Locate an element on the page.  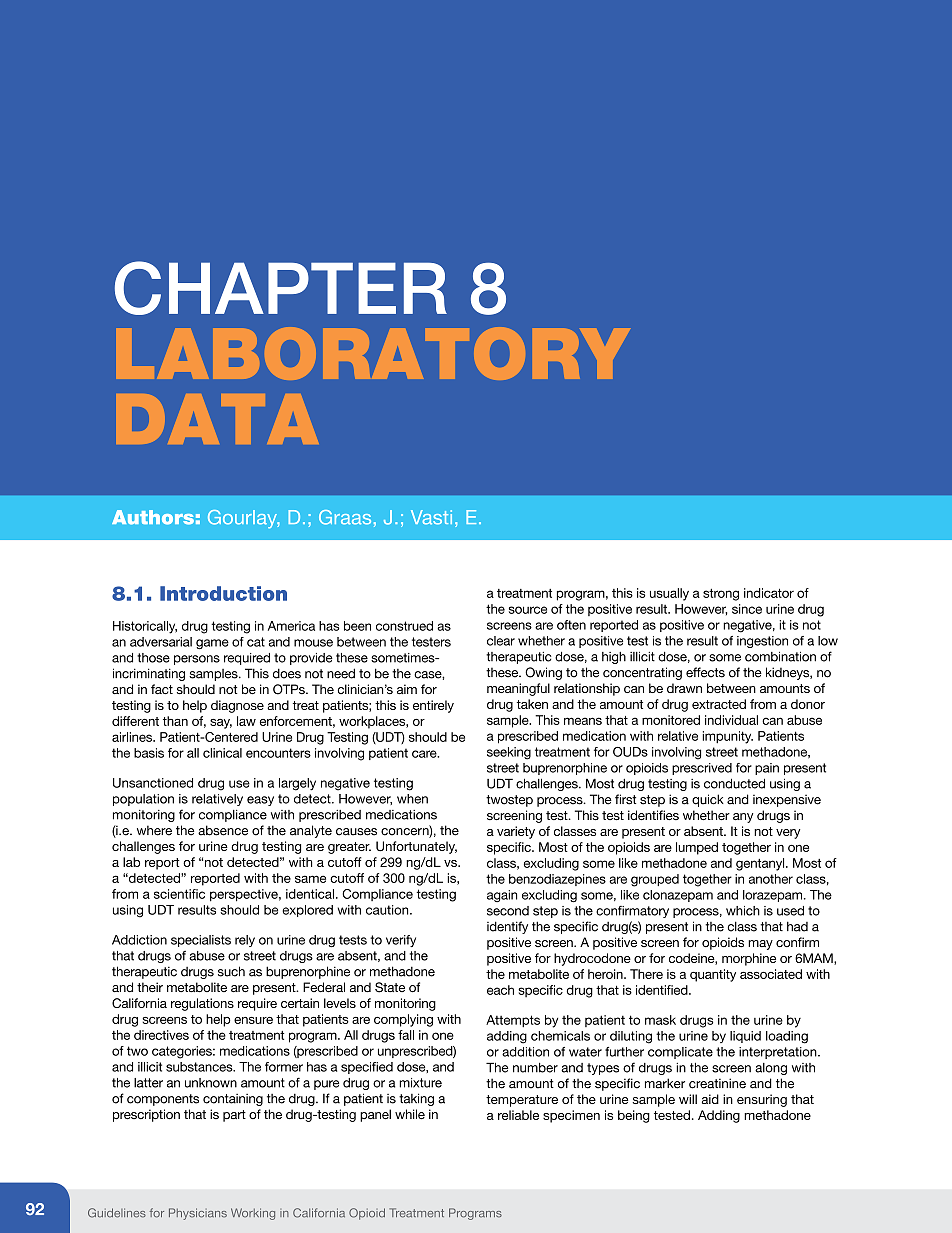
impunity is located at coordinates (727, 737).
